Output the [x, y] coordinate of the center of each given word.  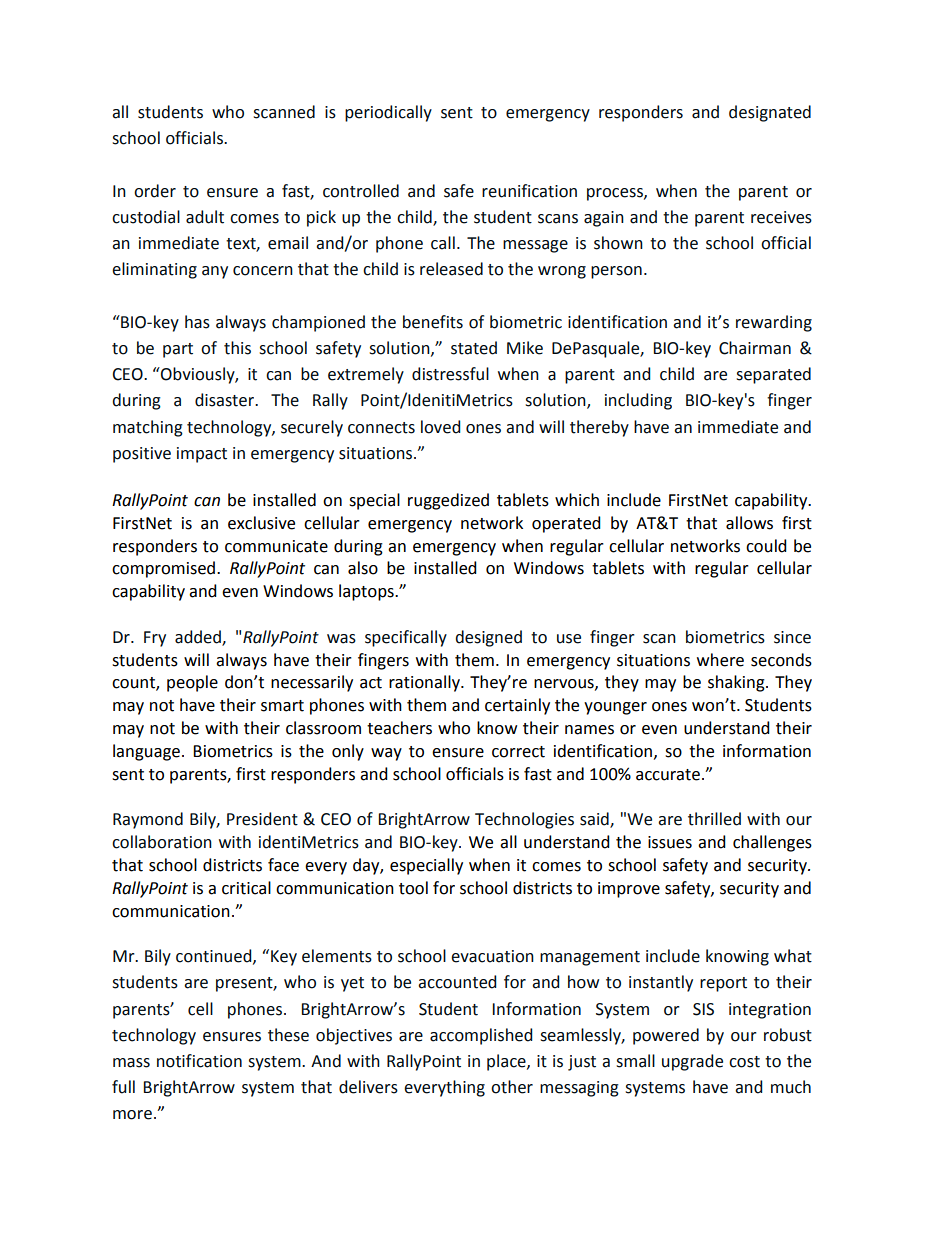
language [146, 752]
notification [199, 1061]
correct [518, 752]
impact [202, 455]
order [155, 191]
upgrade [692, 1062]
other [512, 1087]
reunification [529, 191]
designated [770, 113]
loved [441, 427]
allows [749, 523]
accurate [668, 775]
